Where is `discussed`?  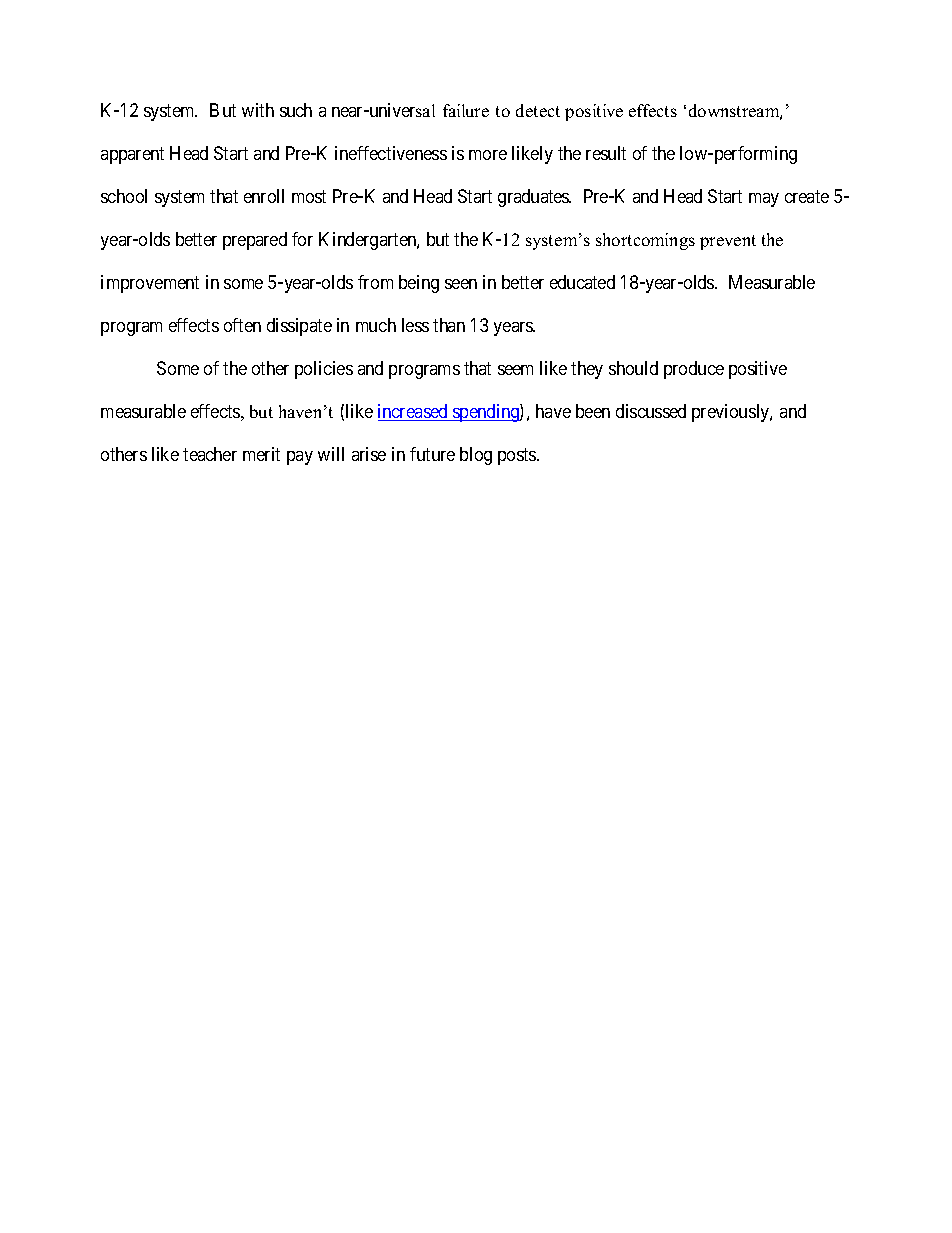
discussed is located at coordinates (651, 411).
